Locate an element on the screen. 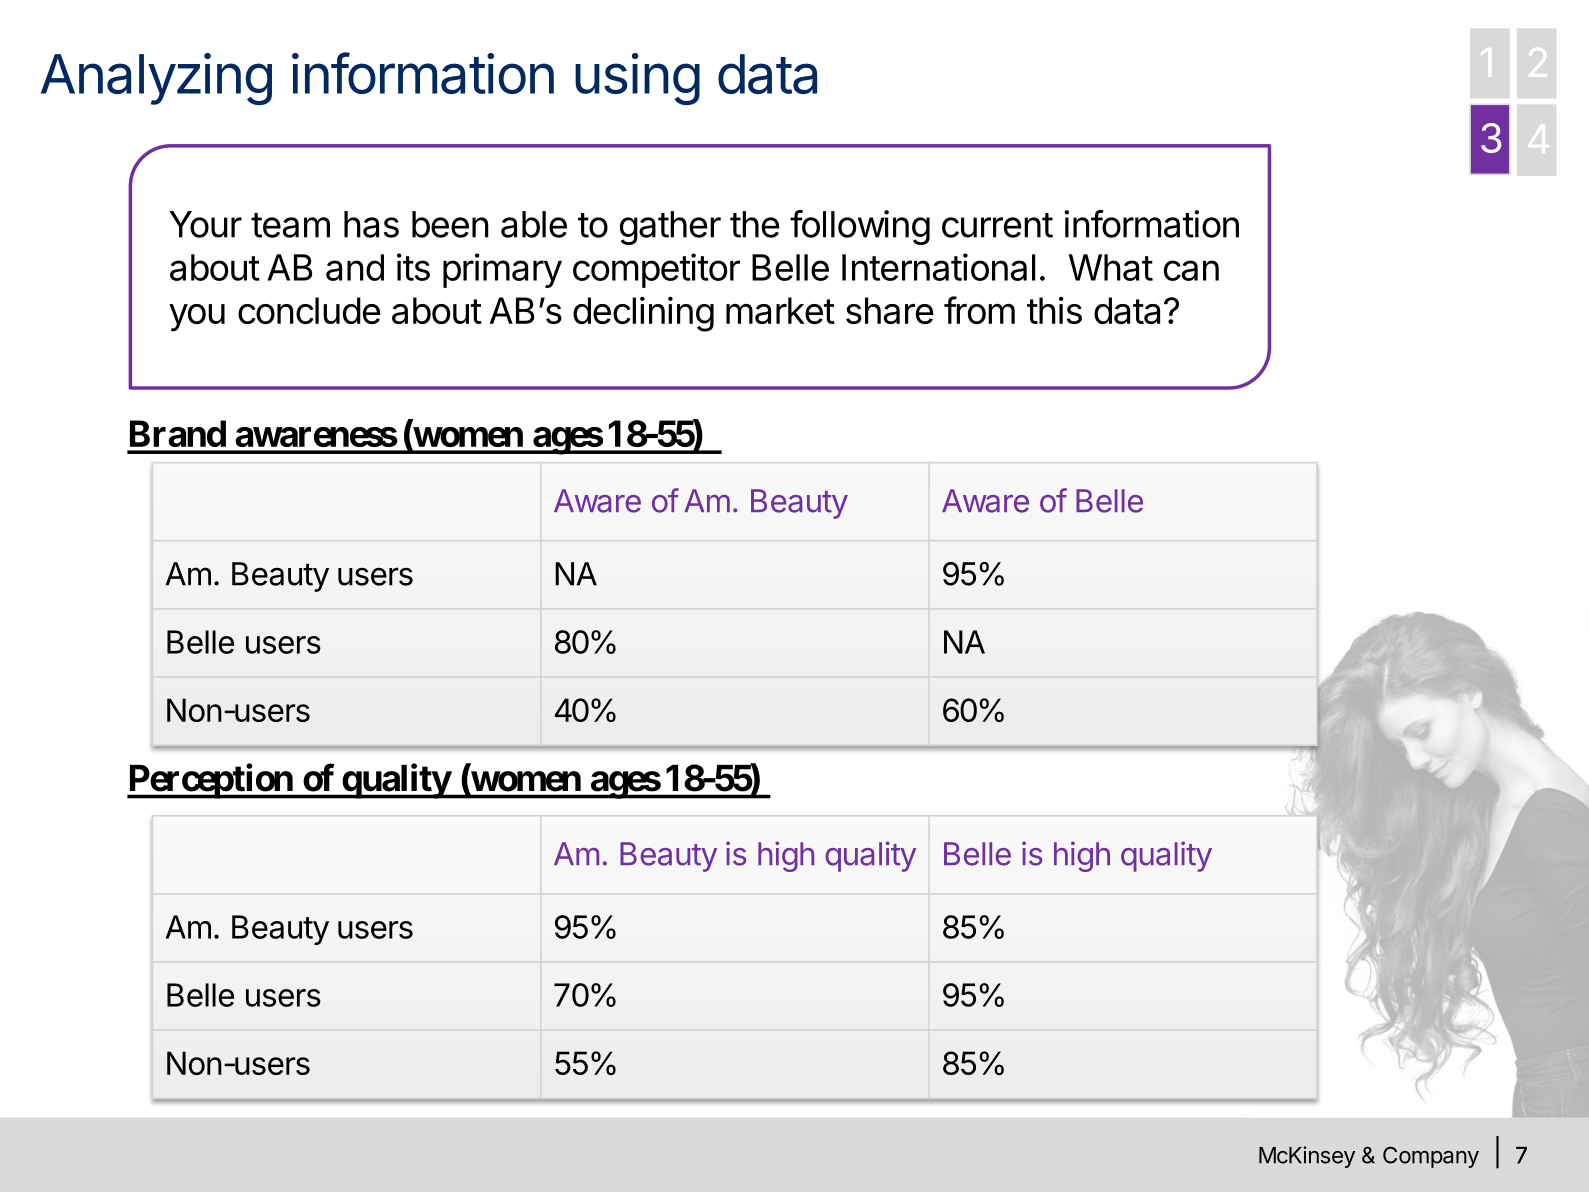 The height and width of the screenshot is (1192, 1589). market is located at coordinates (780, 310).
